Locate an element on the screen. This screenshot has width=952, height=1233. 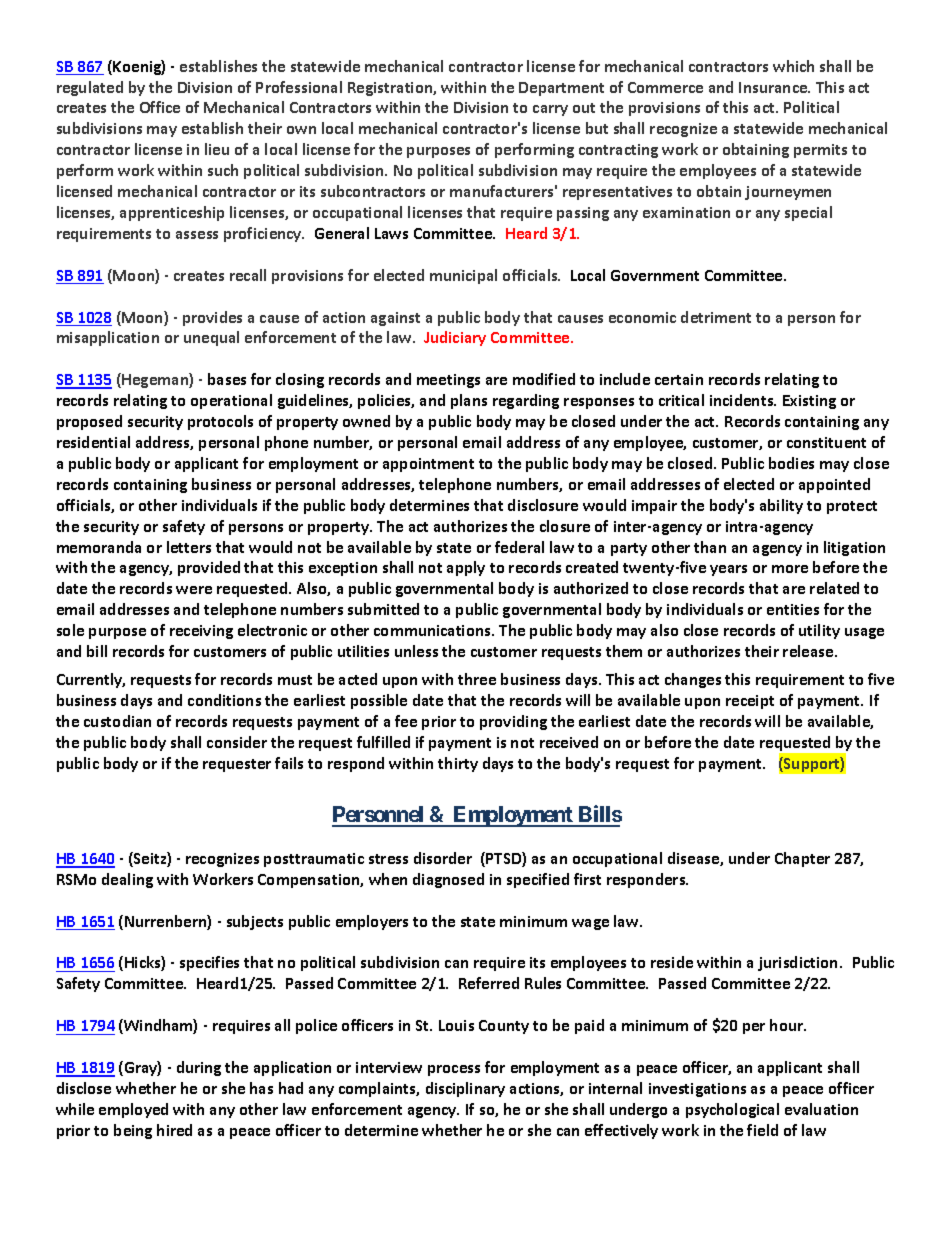
apply is located at coordinates (466, 568).
